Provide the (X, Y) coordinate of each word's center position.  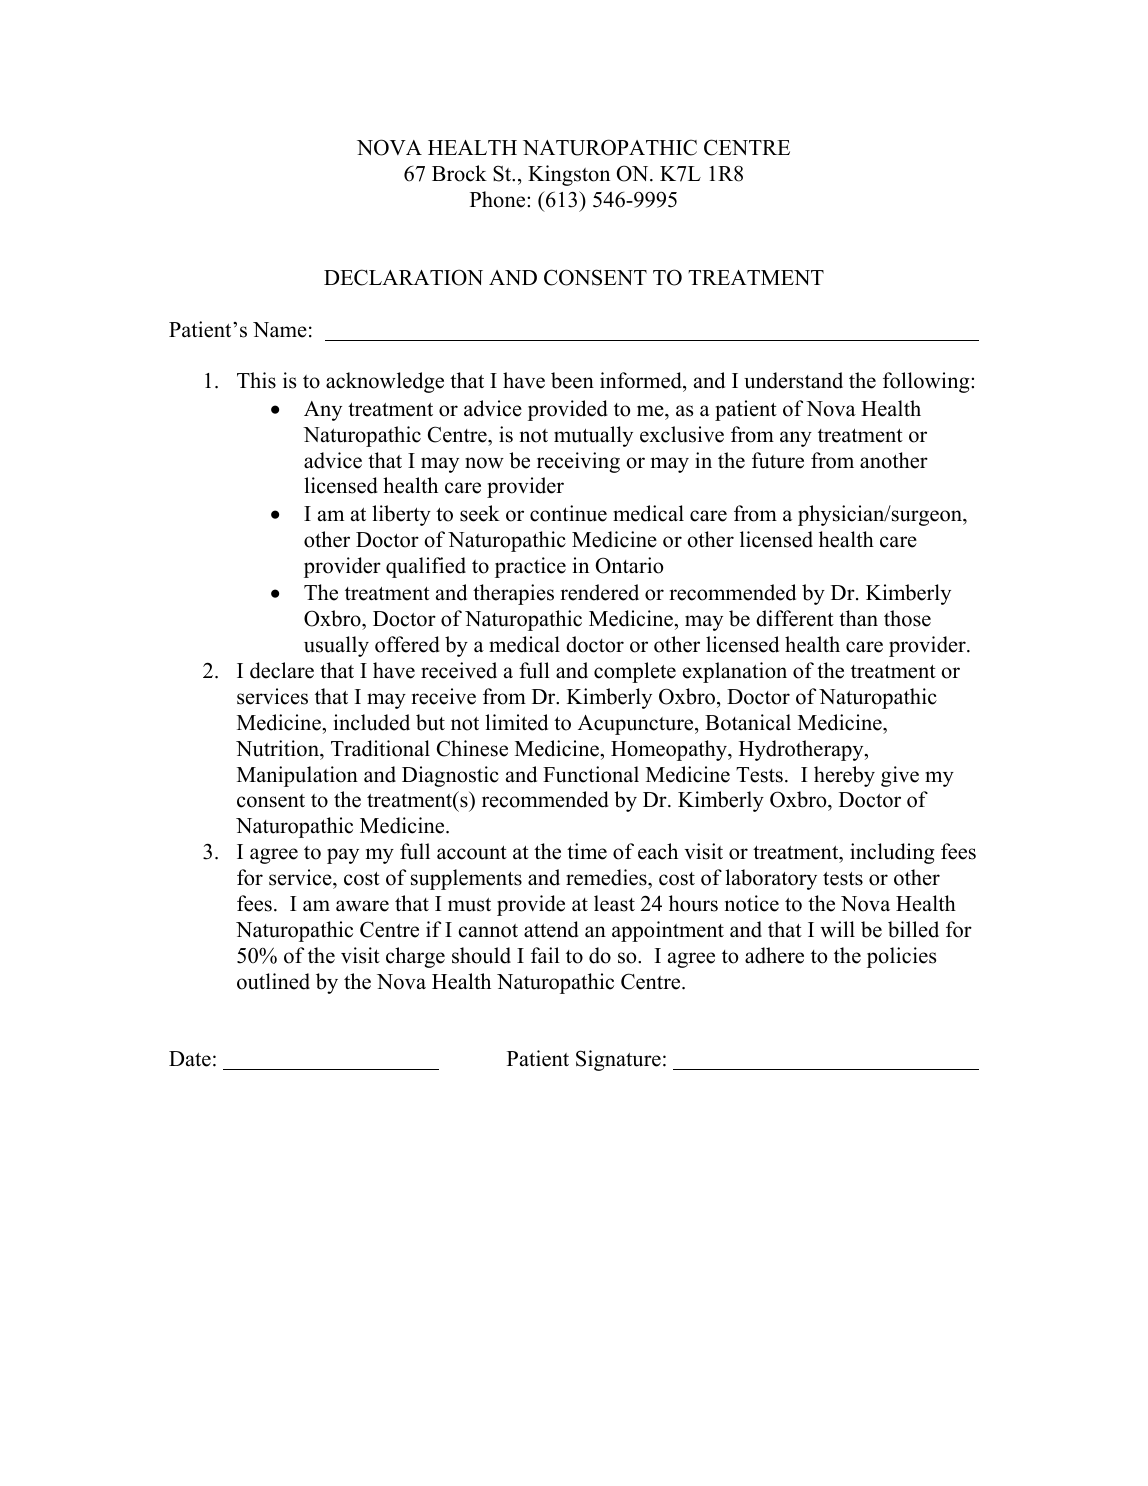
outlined (273, 981)
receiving (578, 462)
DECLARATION (403, 277)
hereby (844, 776)
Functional (591, 774)
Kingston (569, 175)
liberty (401, 515)
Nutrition (278, 748)
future (778, 460)
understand (793, 380)
